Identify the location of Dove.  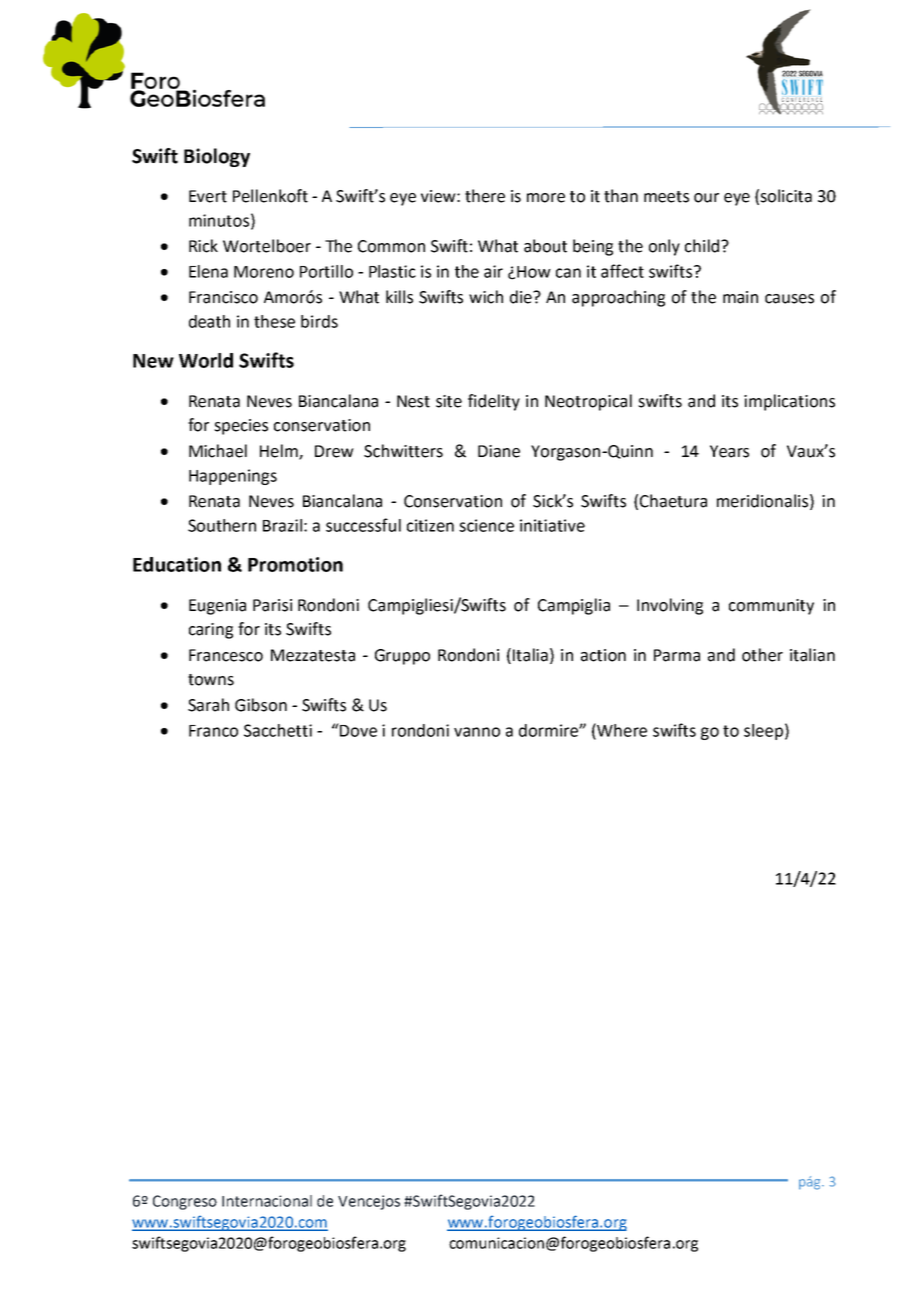
(357, 730).
